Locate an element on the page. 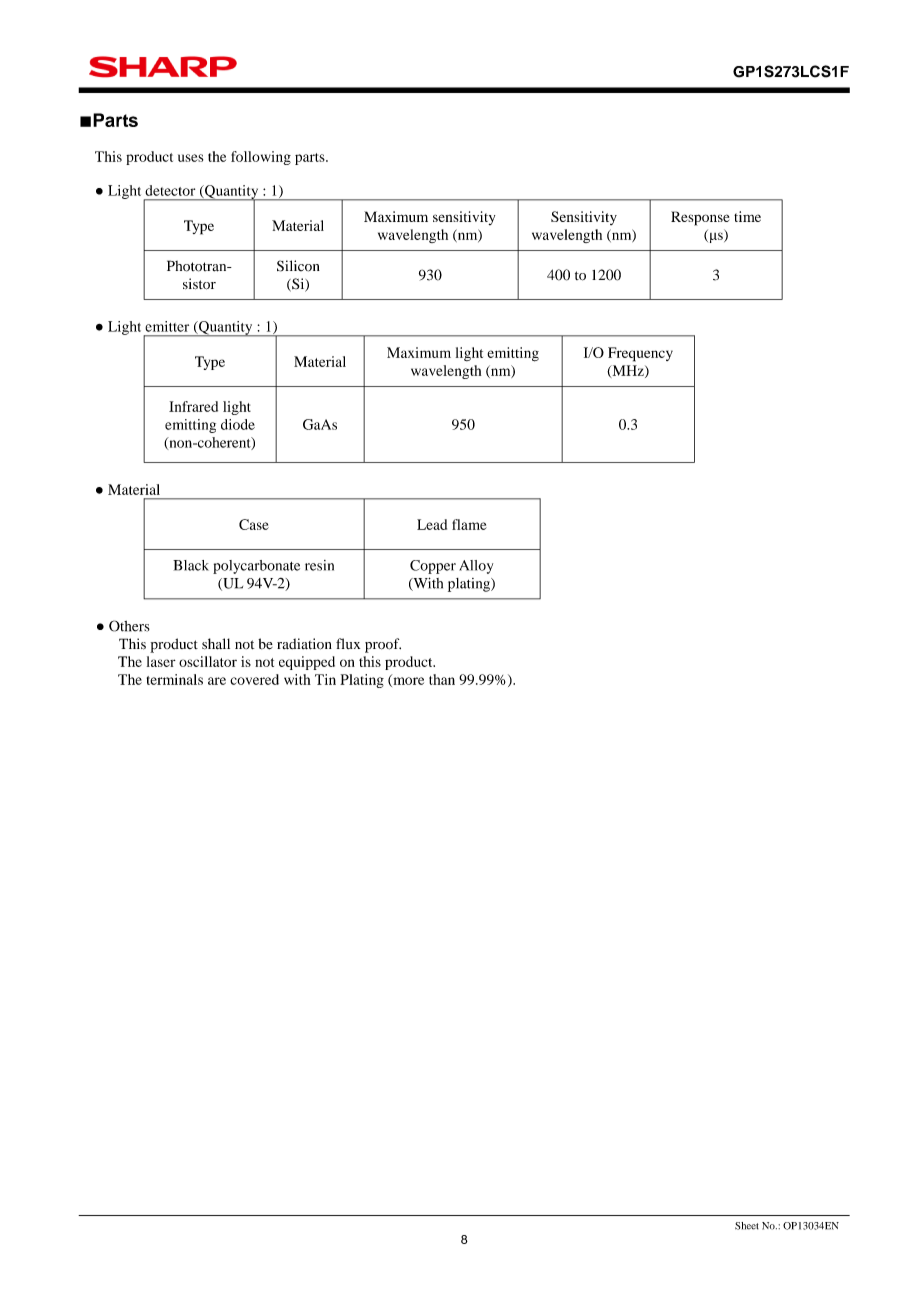  Alloy is located at coordinates (476, 567).
